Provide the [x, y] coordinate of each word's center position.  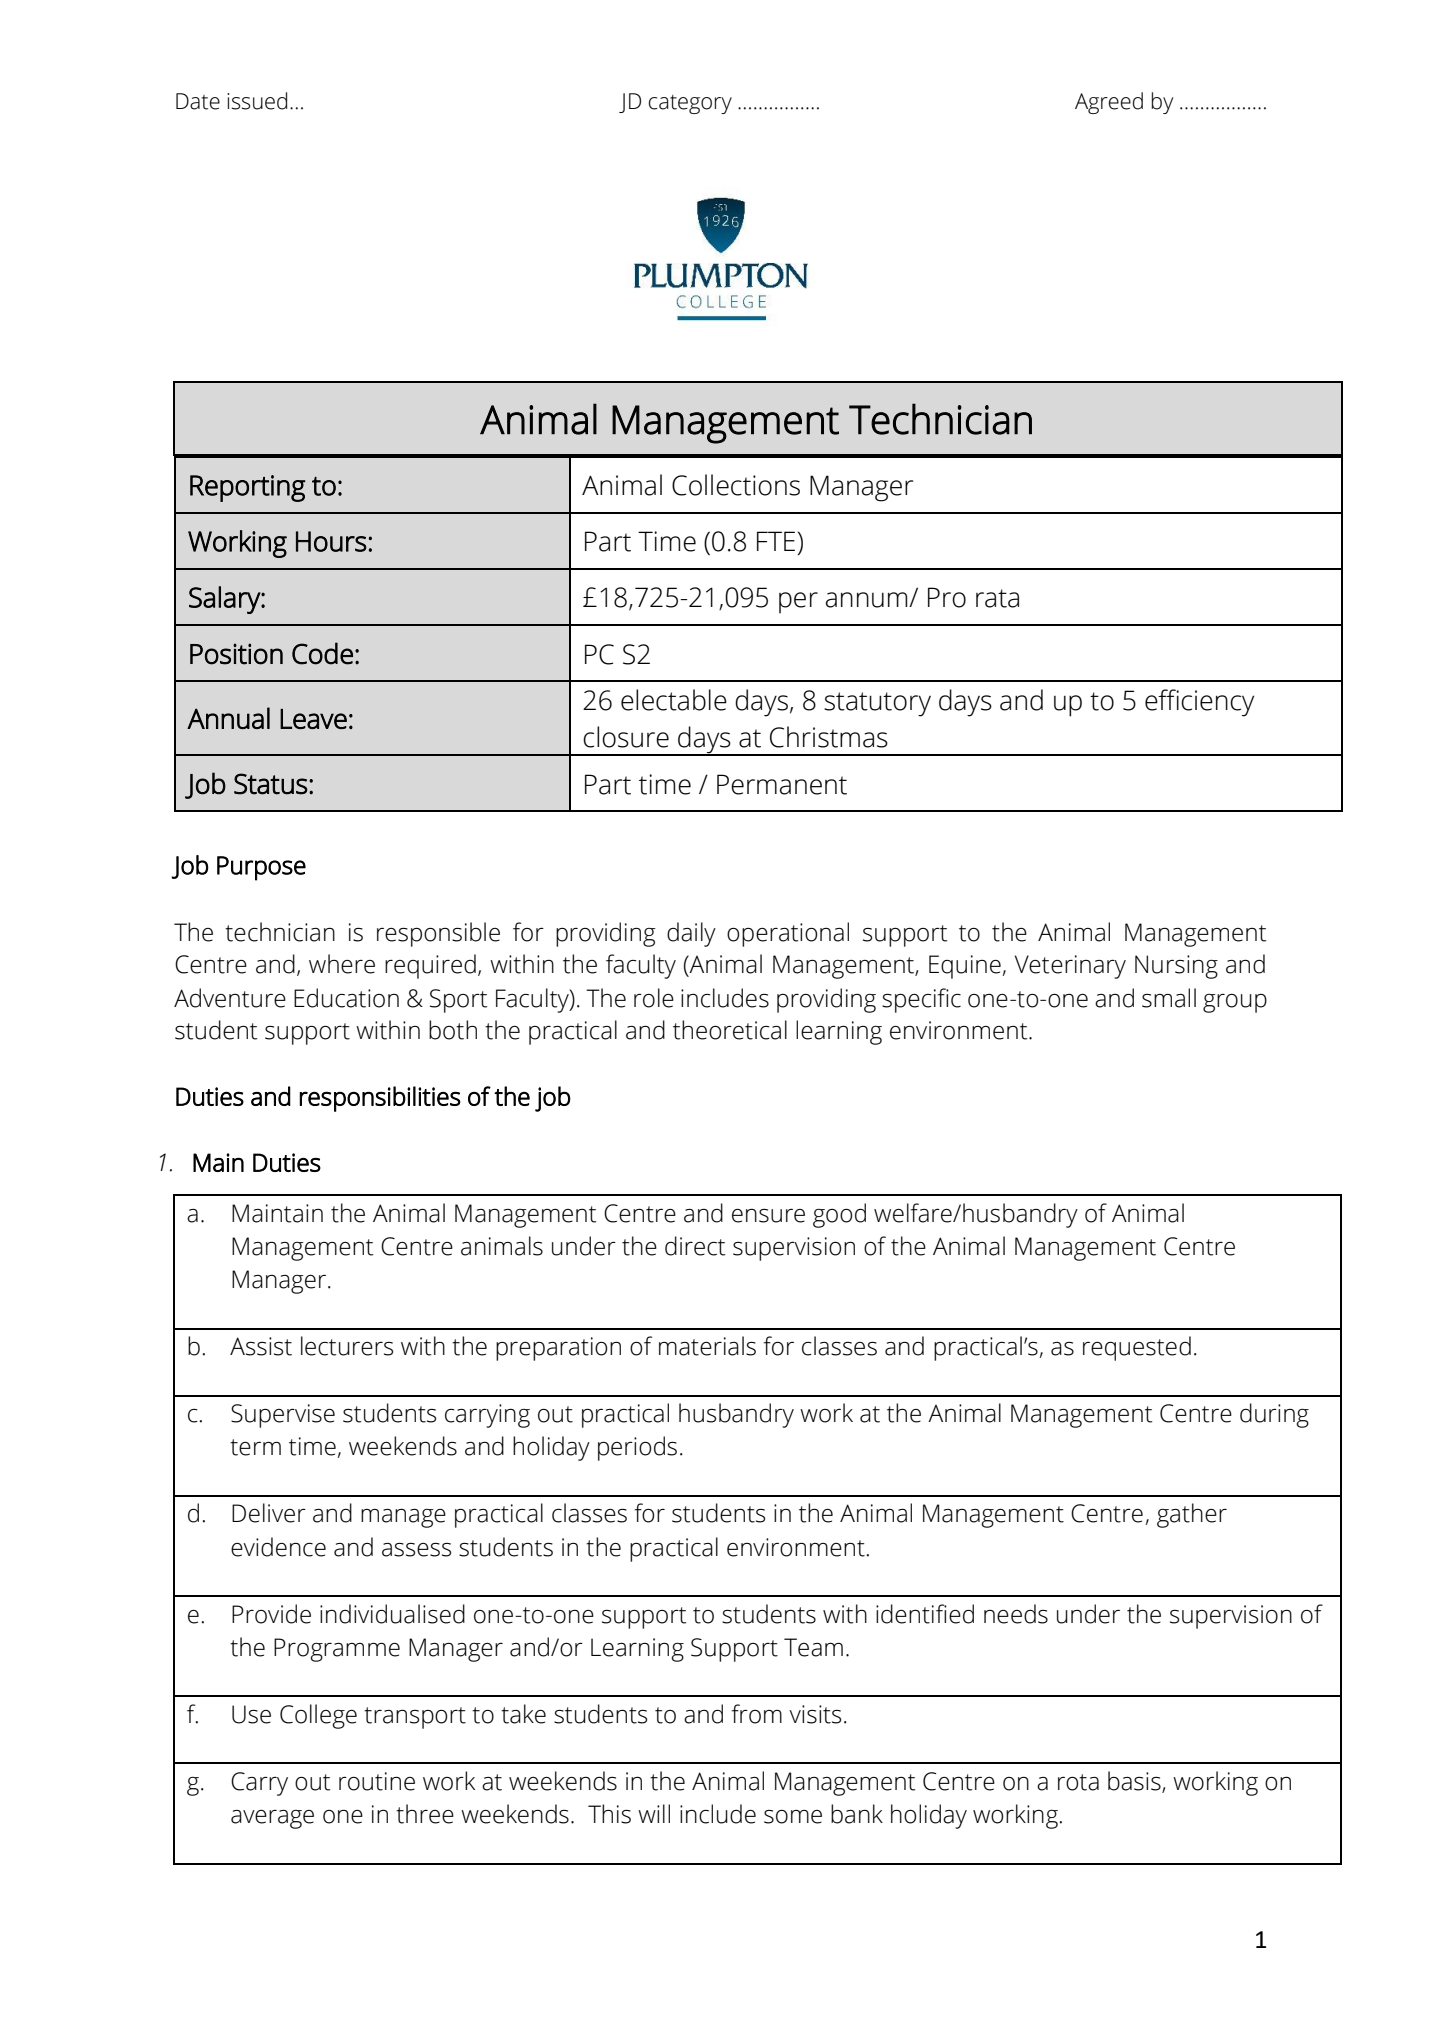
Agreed [1109, 103]
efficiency [1199, 703]
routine [377, 1781]
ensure [768, 1216]
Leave [313, 719]
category [690, 104]
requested [1137, 1348]
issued [257, 101]
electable [674, 700]
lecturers [347, 1346]
